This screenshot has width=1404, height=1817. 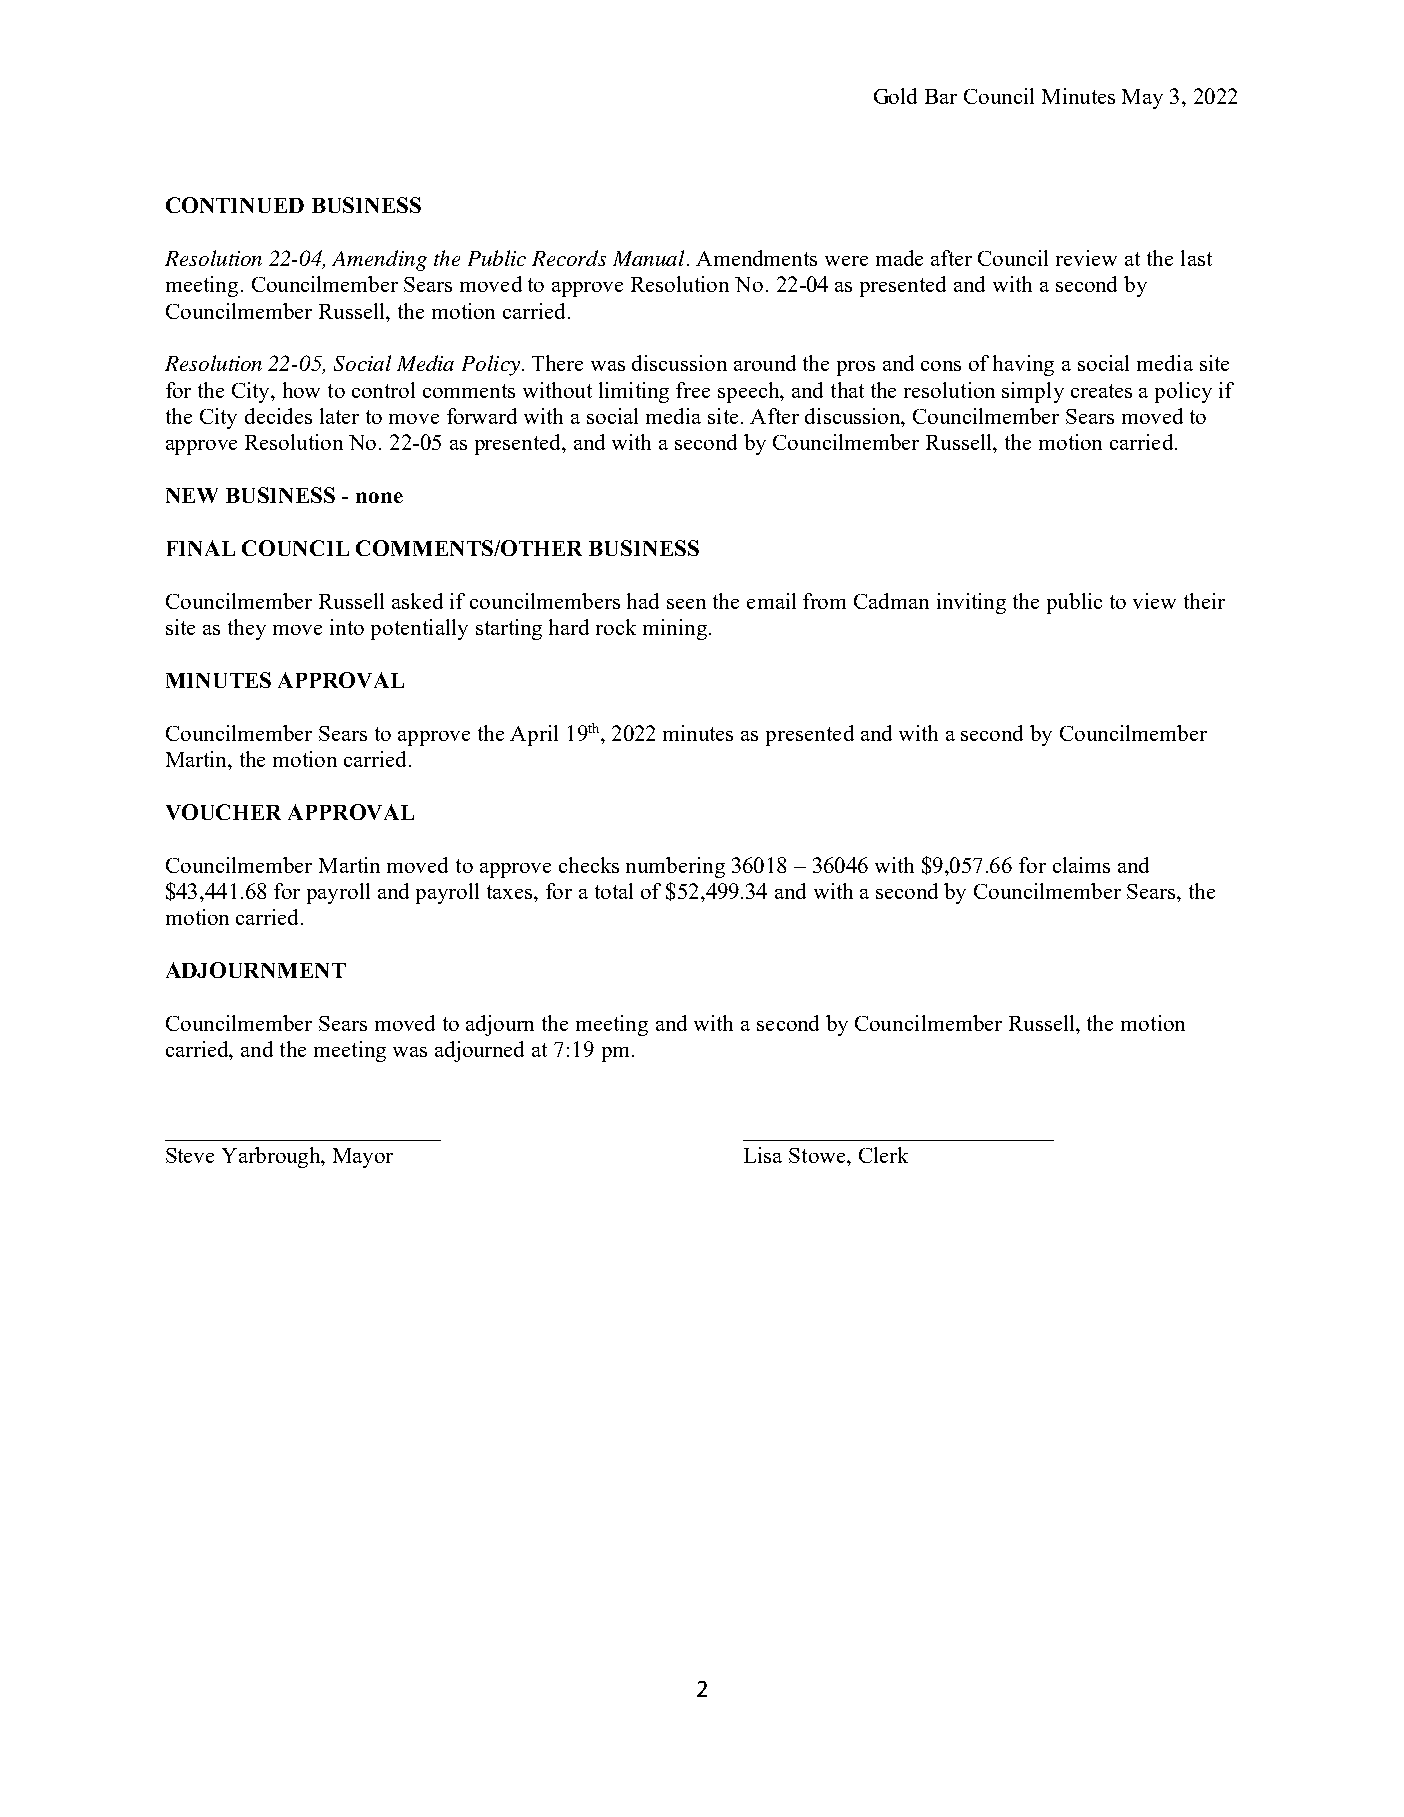 I want to click on VOUCHER, so click(x=223, y=812).
